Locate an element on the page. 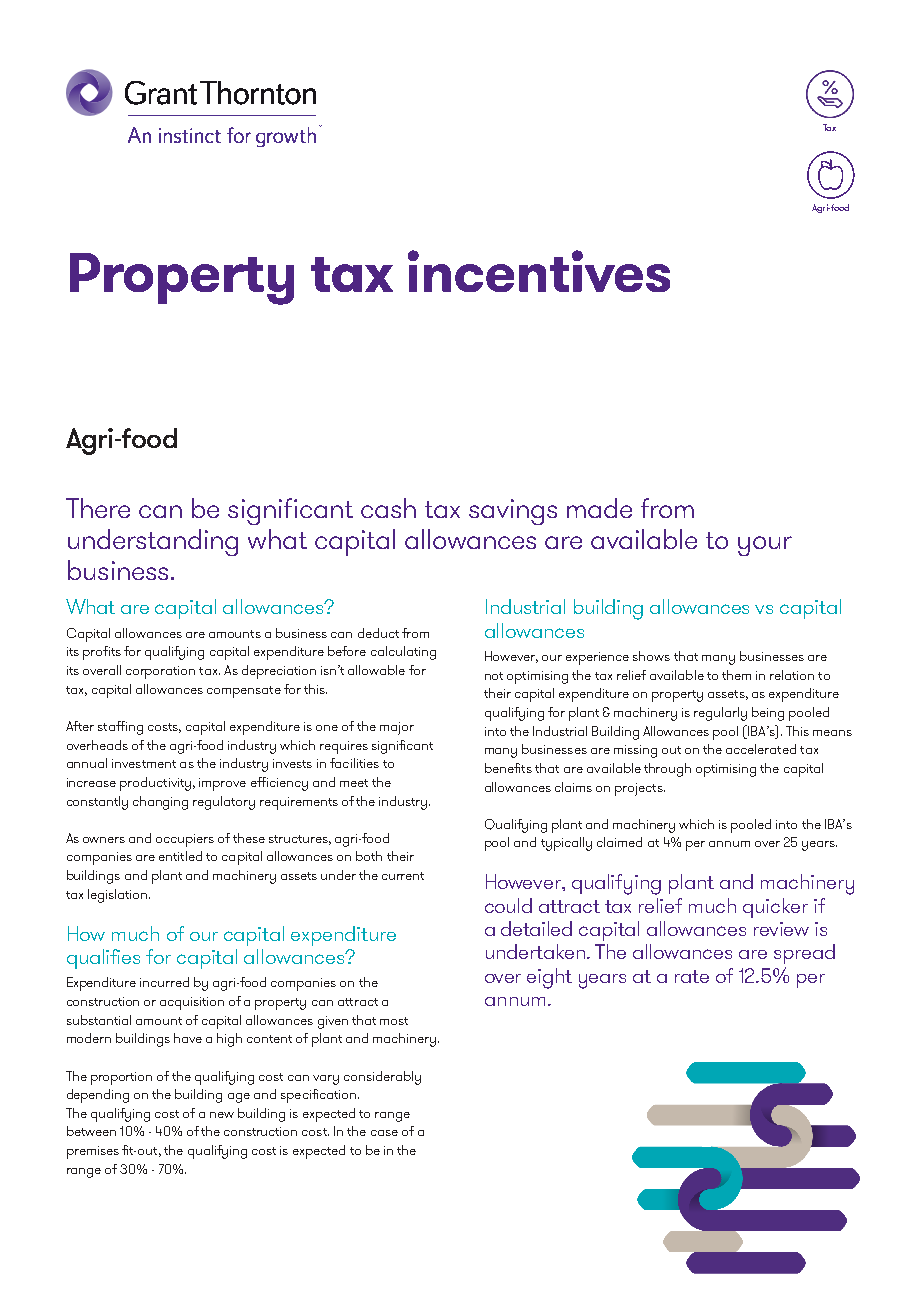  new is located at coordinates (222, 1115).
